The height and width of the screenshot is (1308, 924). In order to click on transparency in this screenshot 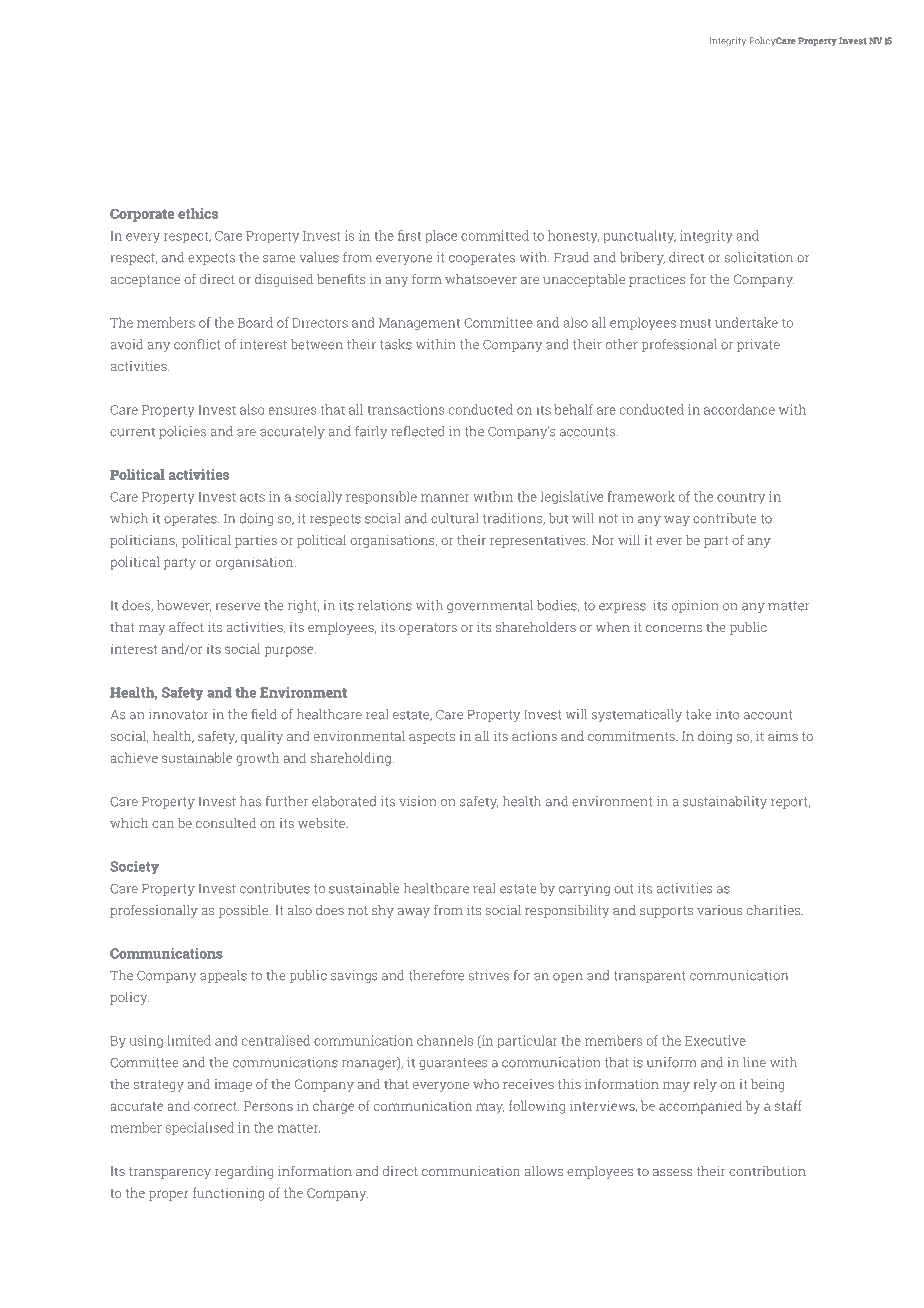, I will do `click(170, 1173)`.
